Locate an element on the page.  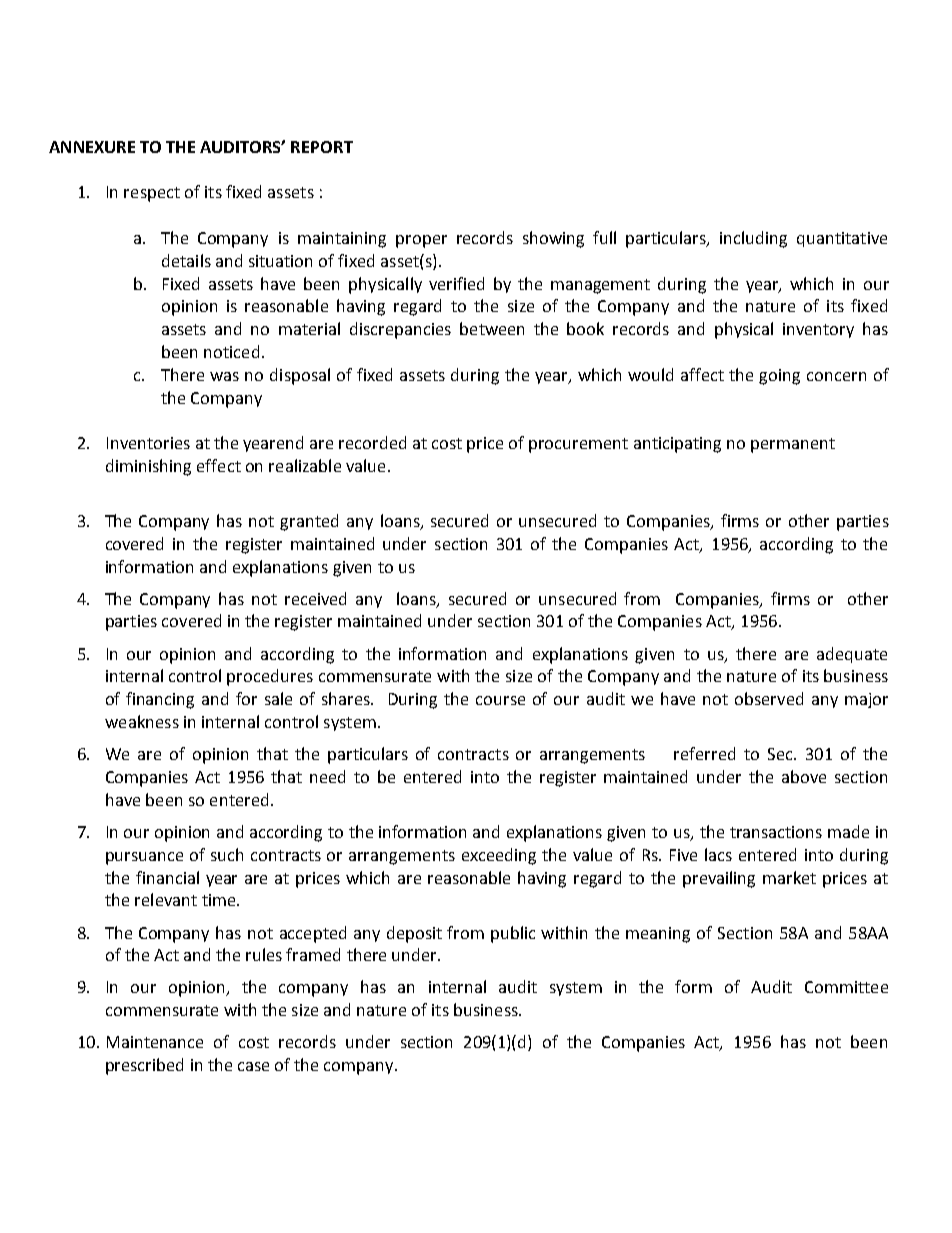
course is located at coordinates (500, 700).
